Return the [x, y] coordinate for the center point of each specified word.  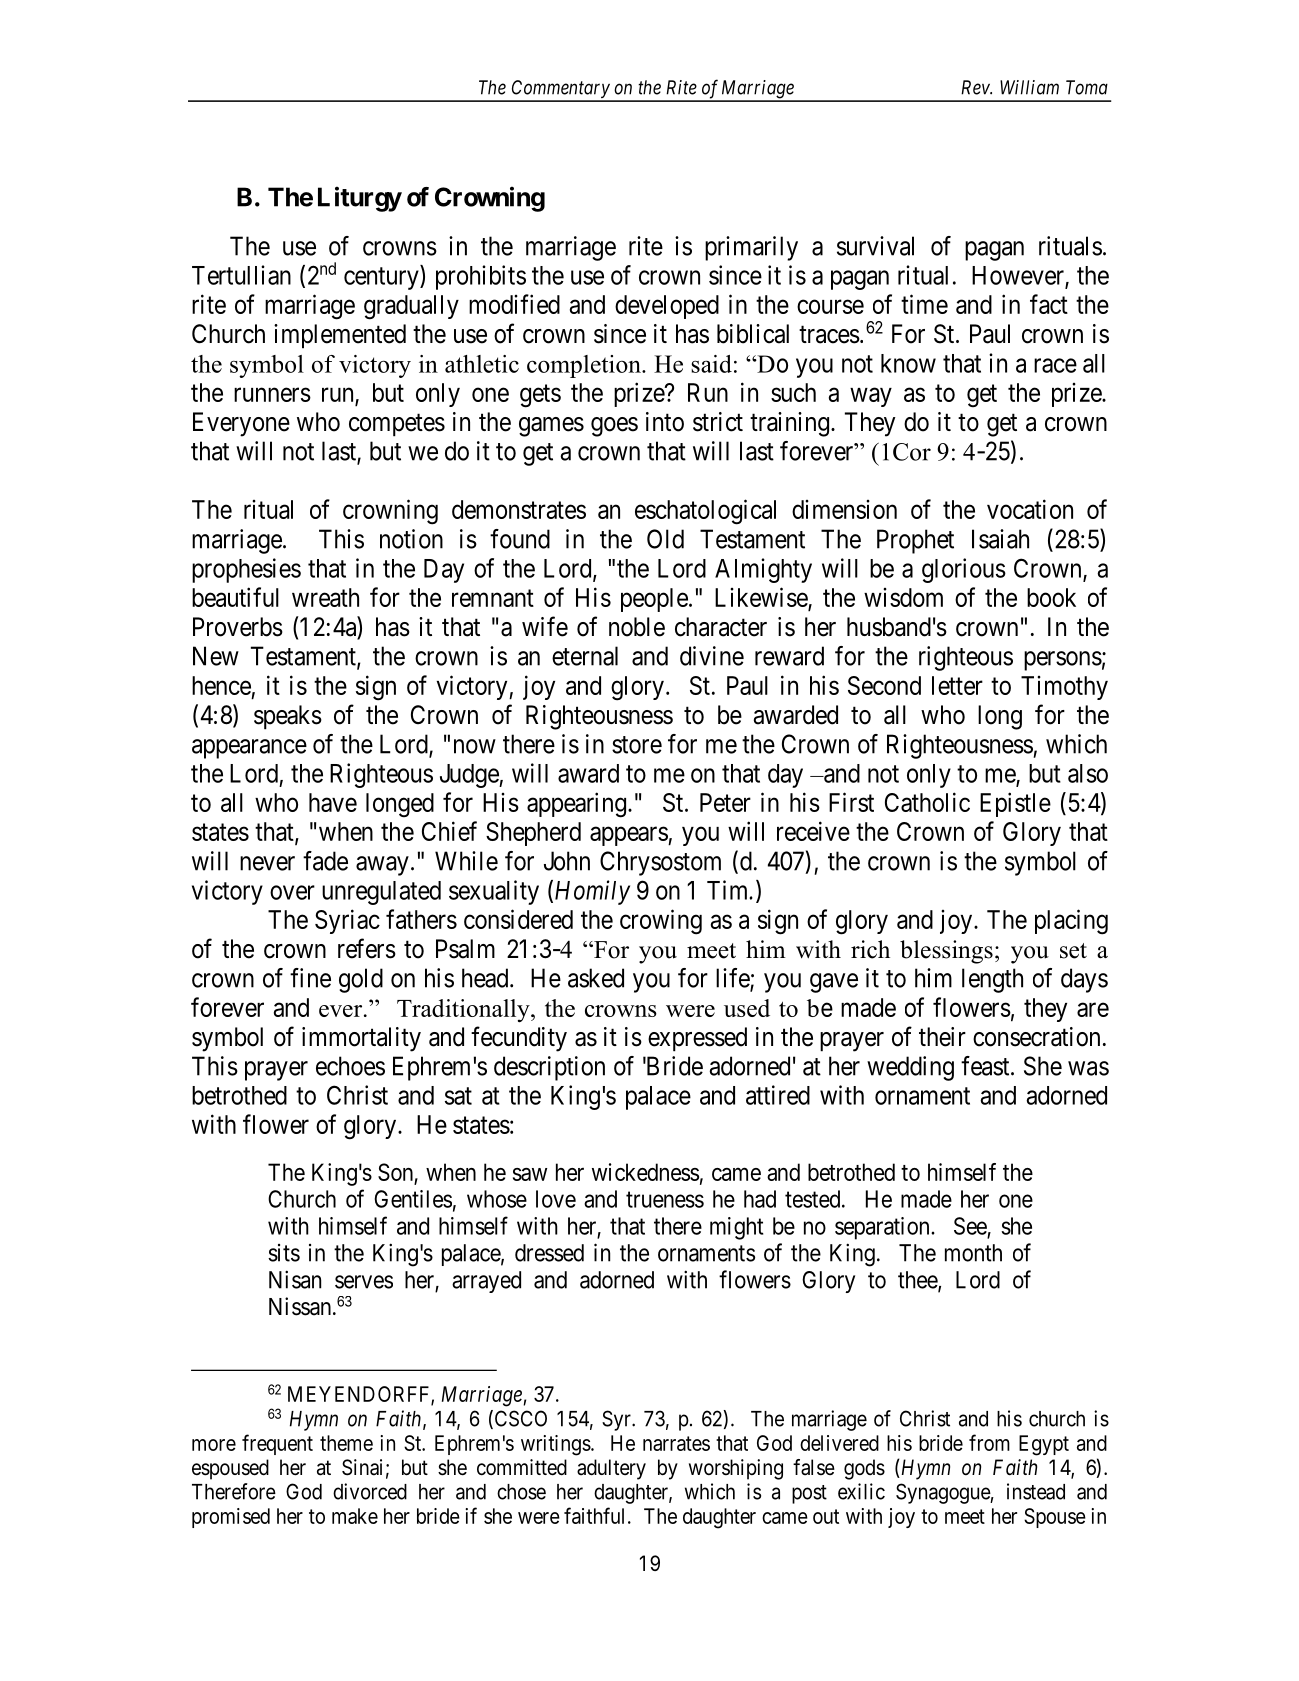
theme [346, 1443]
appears [629, 836]
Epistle [1015, 804]
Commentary [561, 90]
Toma [1087, 87]
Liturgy [360, 199]
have [333, 802]
